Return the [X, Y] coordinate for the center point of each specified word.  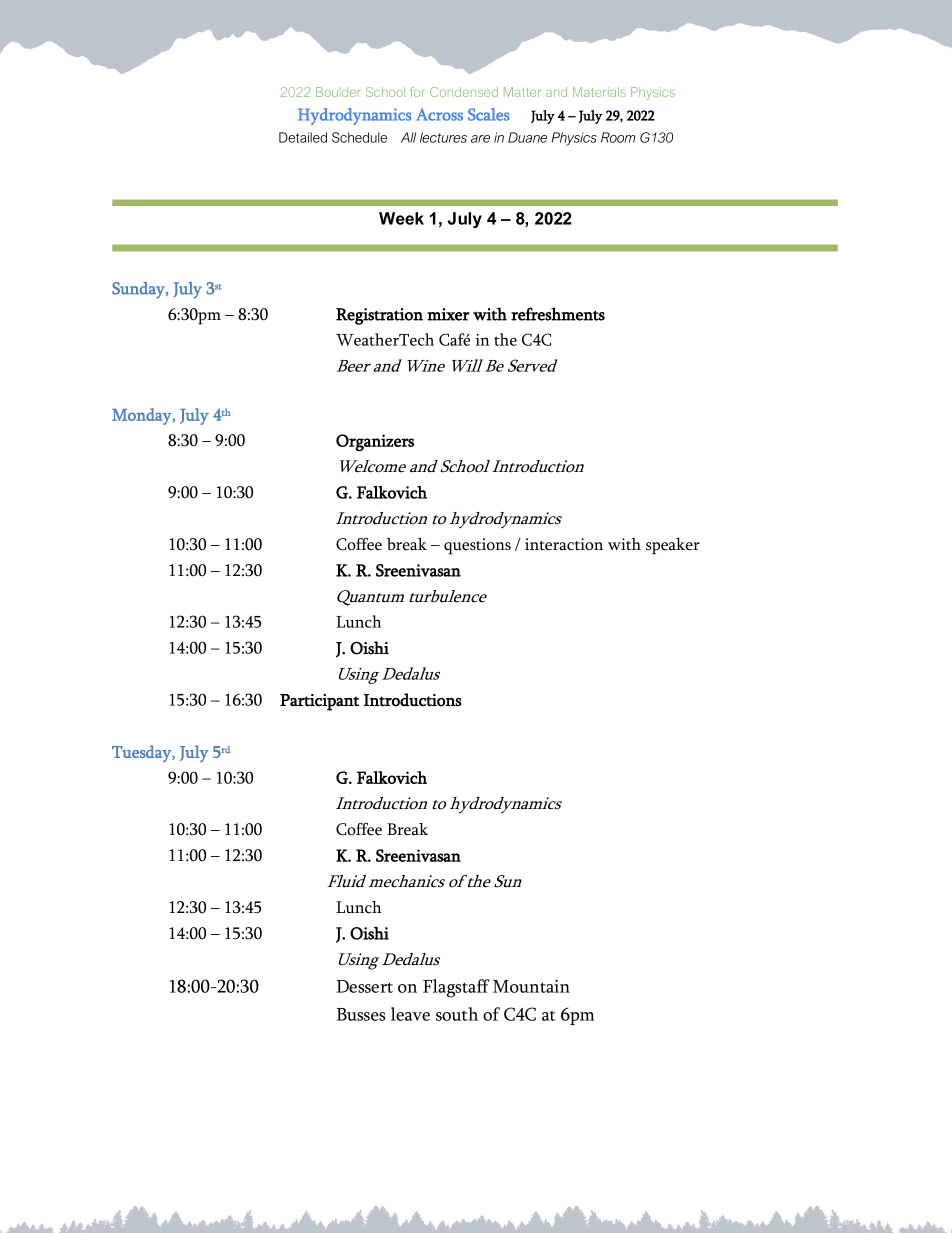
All [408, 137]
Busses [361, 1014]
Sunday [139, 290]
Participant [319, 702]
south [457, 1014]
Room [618, 137]
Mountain [531, 986]
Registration [379, 316]
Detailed [303, 137]
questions [477, 546]
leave [410, 1014]
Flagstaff [456, 988]
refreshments [558, 314]
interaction [564, 544]
